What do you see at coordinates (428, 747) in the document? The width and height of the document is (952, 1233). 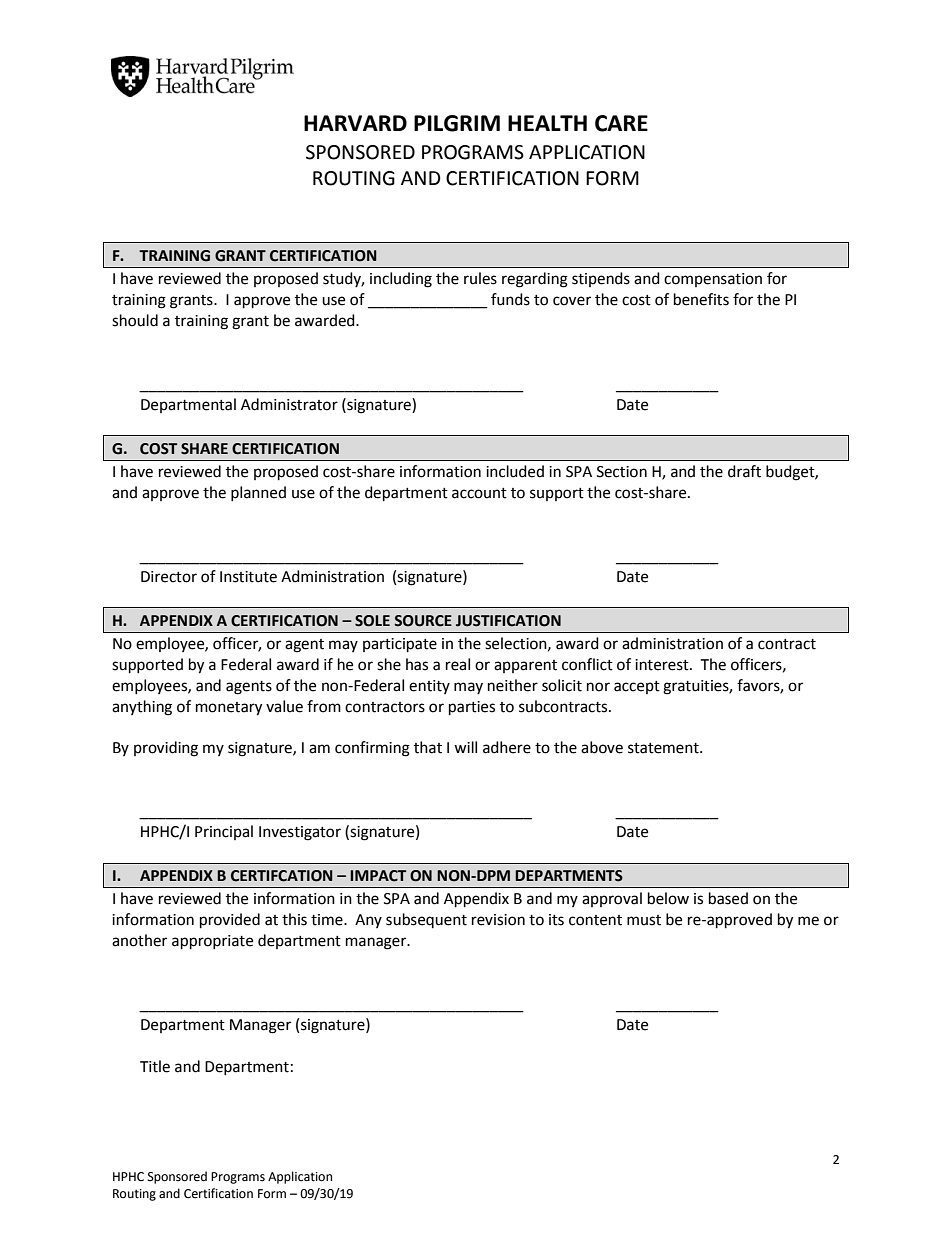 I see `that` at bounding box center [428, 747].
